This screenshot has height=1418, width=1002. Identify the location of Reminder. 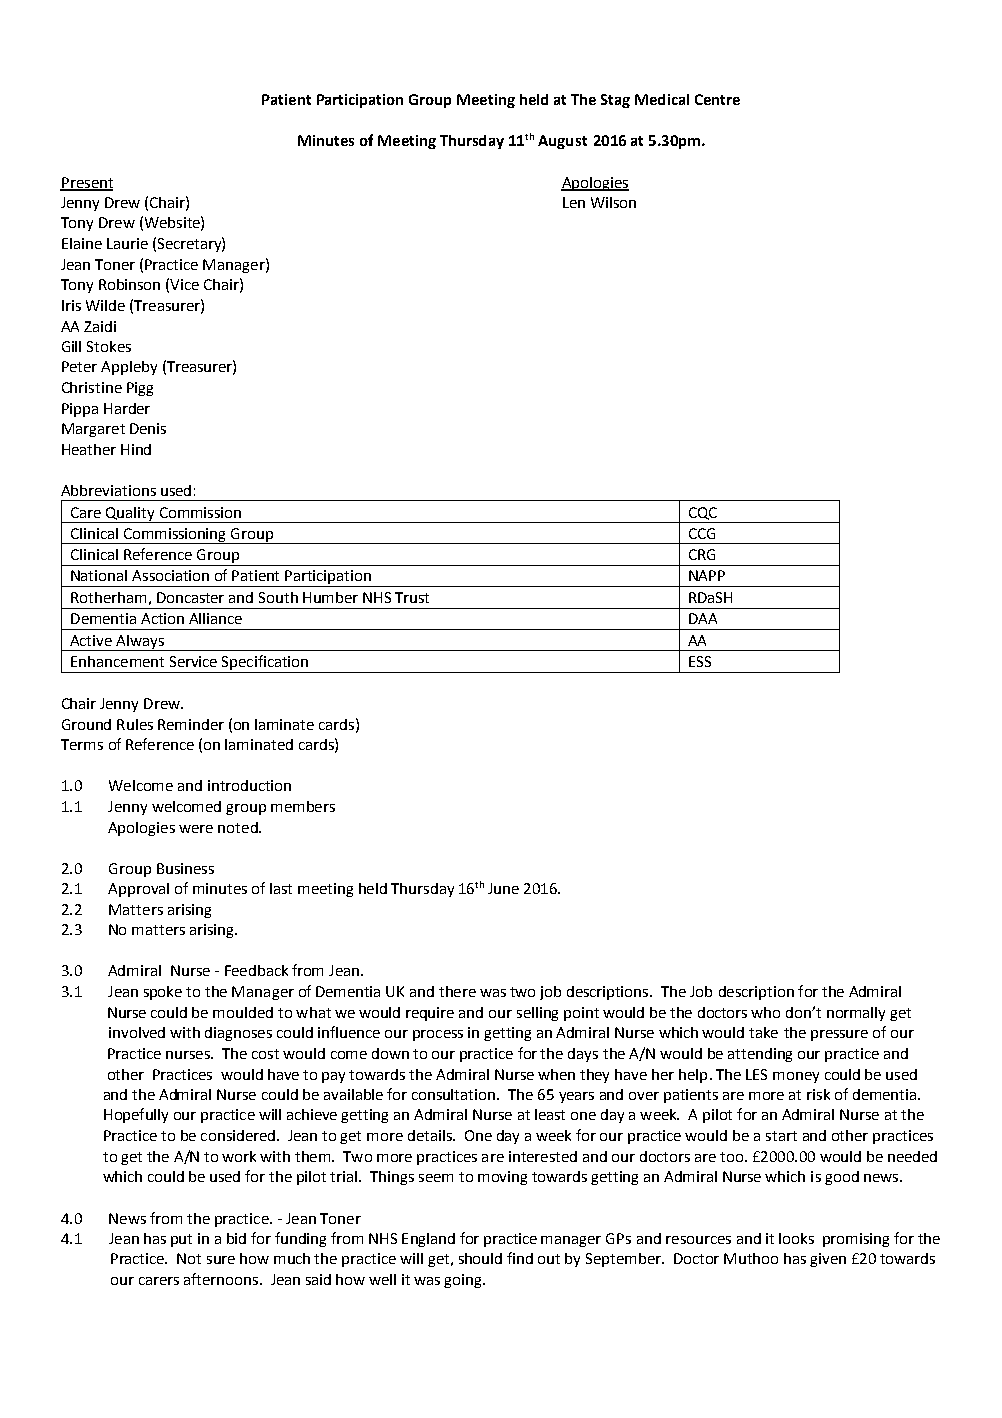
(191, 724).
